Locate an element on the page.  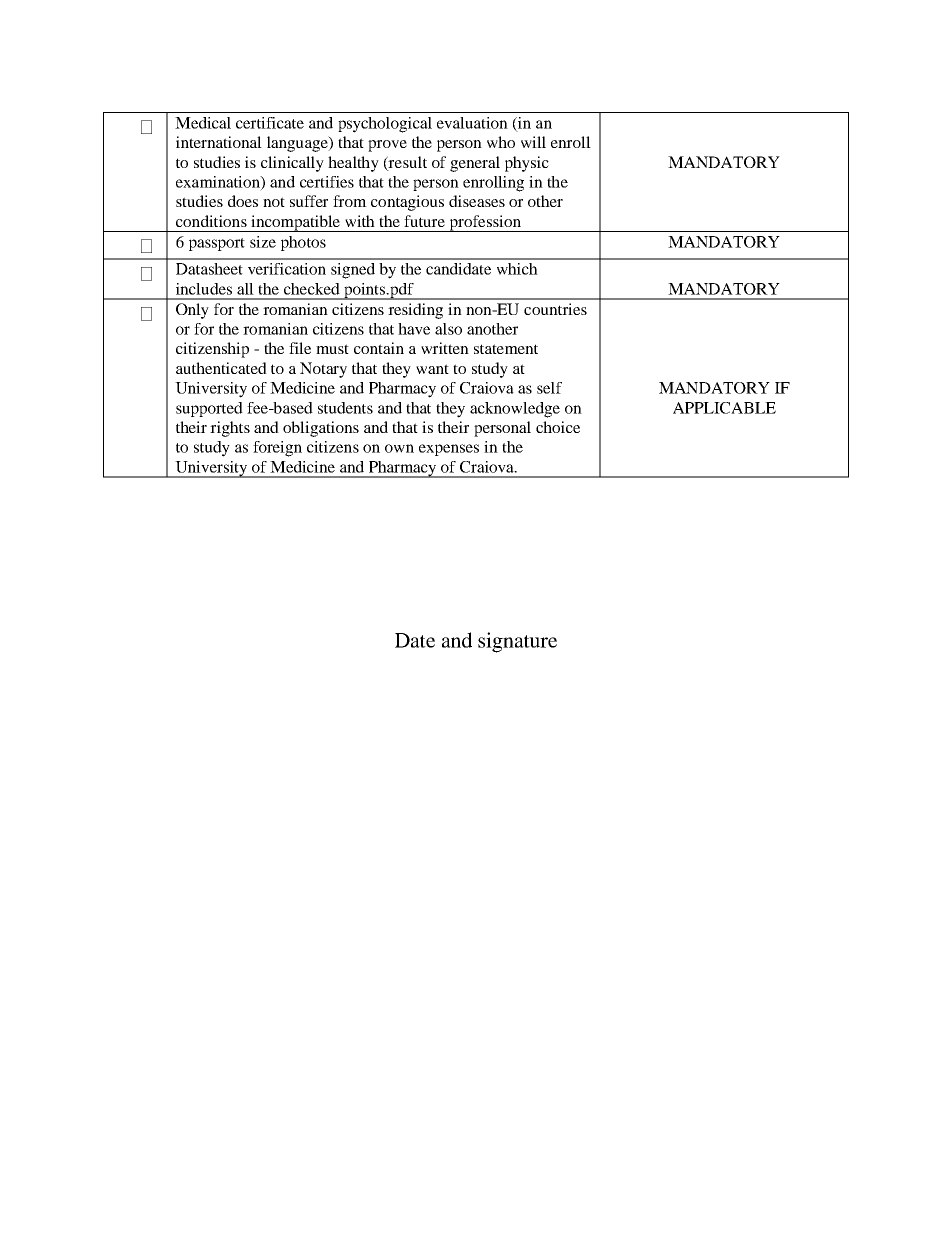
foreign is located at coordinates (277, 449).
